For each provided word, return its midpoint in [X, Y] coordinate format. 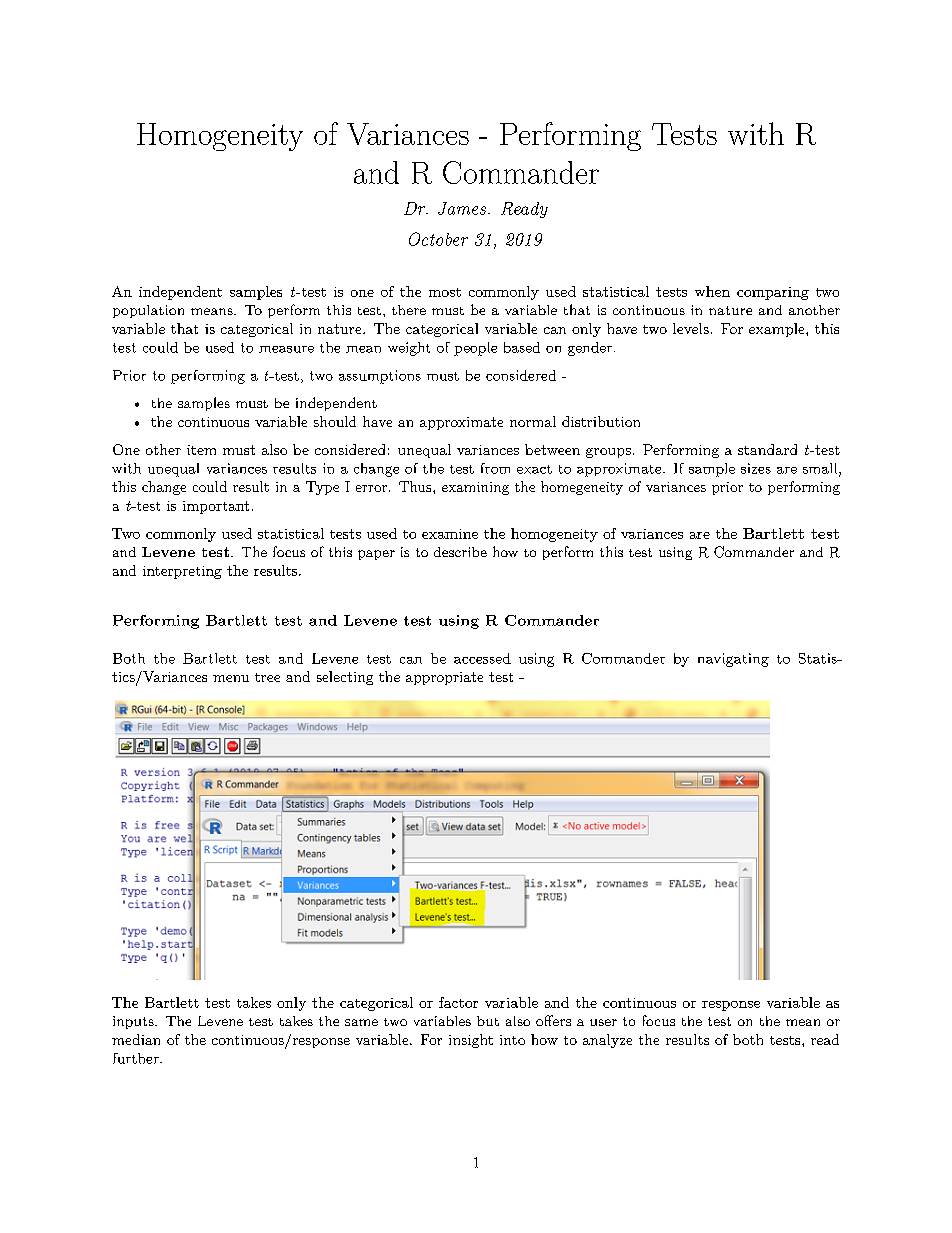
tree [267, 677]
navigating [733, 660]
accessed [482, 658]
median [136, 1039]
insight [471, 1041]
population [148, 311]
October [438, 239]
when [712, 291]
